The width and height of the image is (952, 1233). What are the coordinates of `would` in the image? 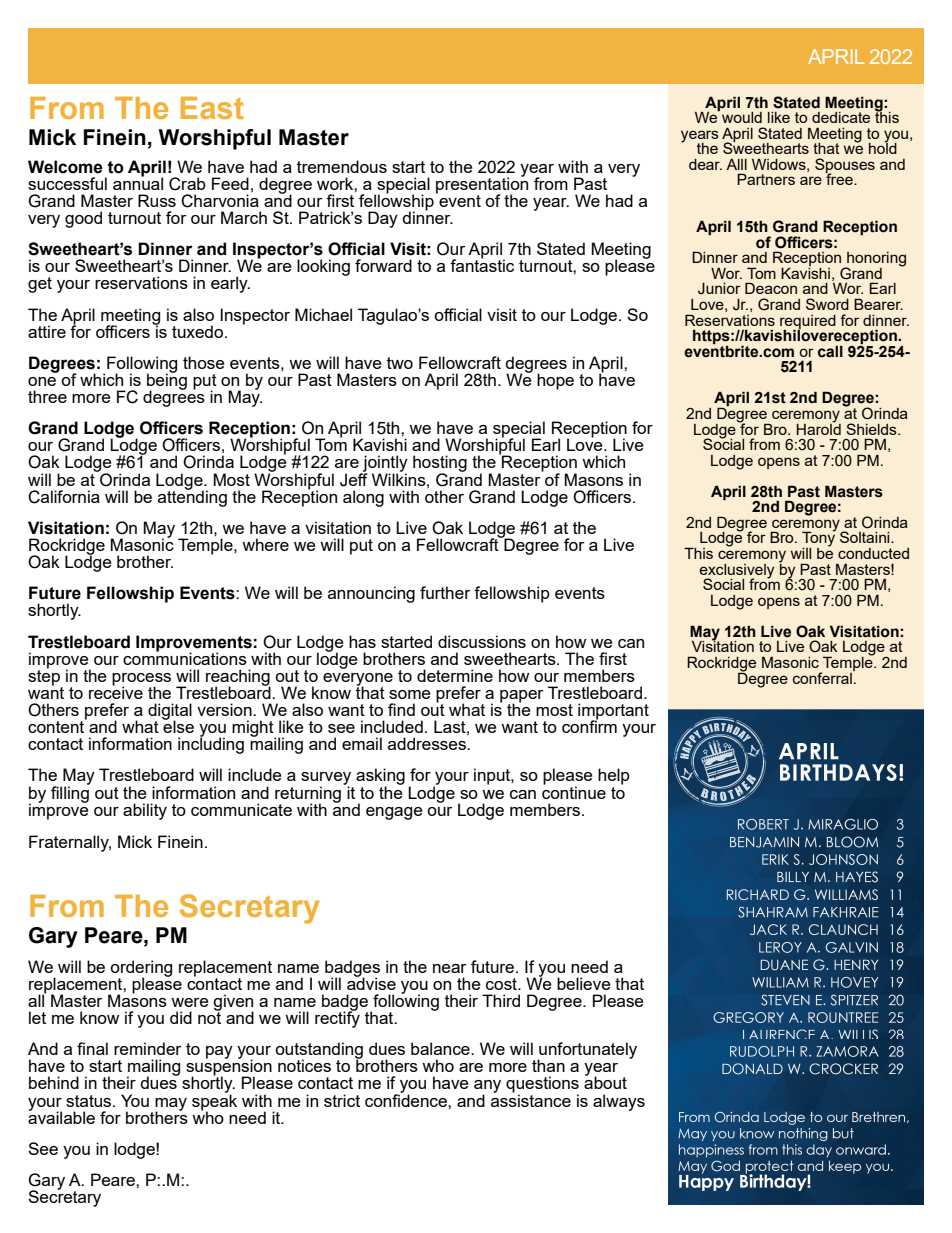 It's located at (742, 117).
